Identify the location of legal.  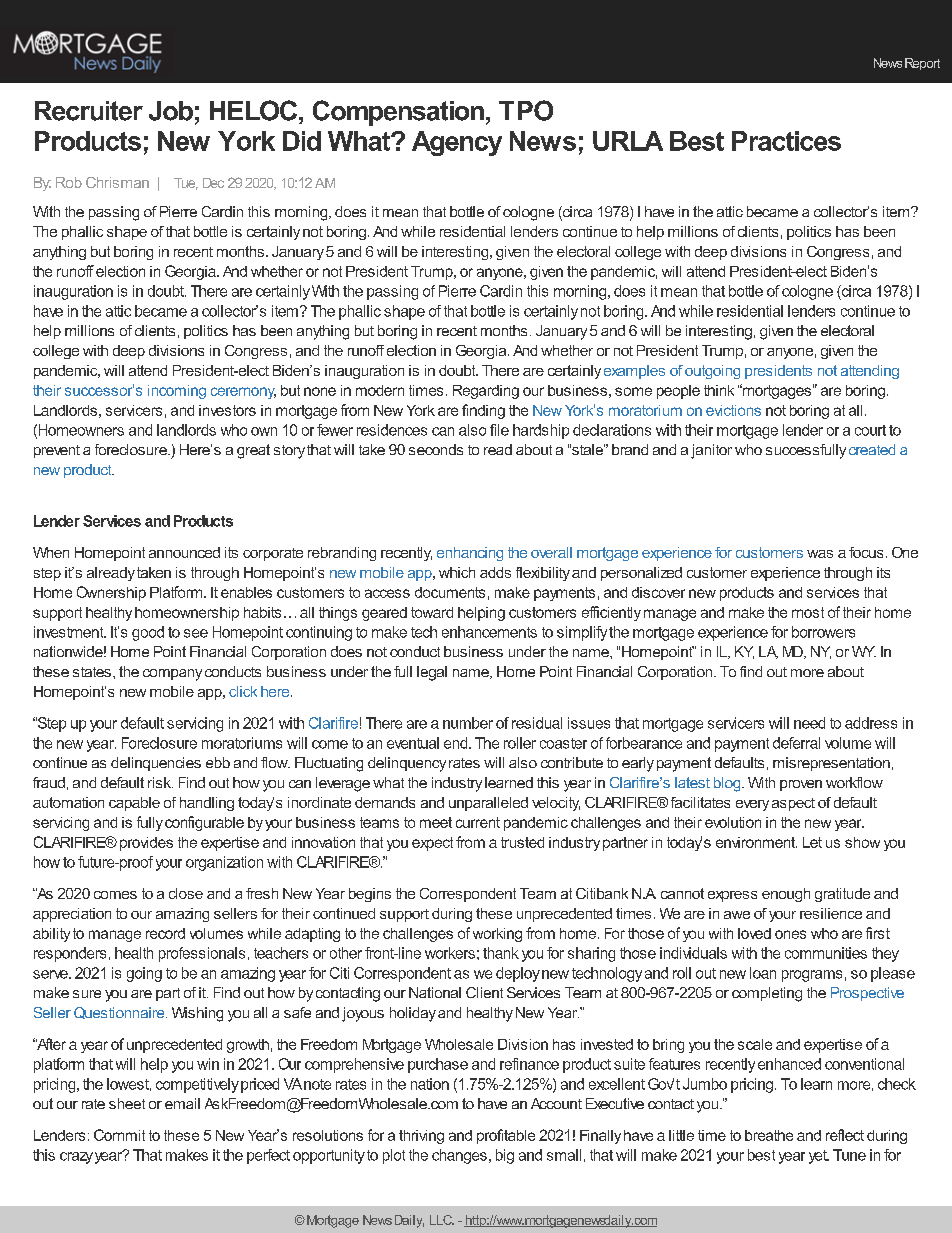
(432, 673).
